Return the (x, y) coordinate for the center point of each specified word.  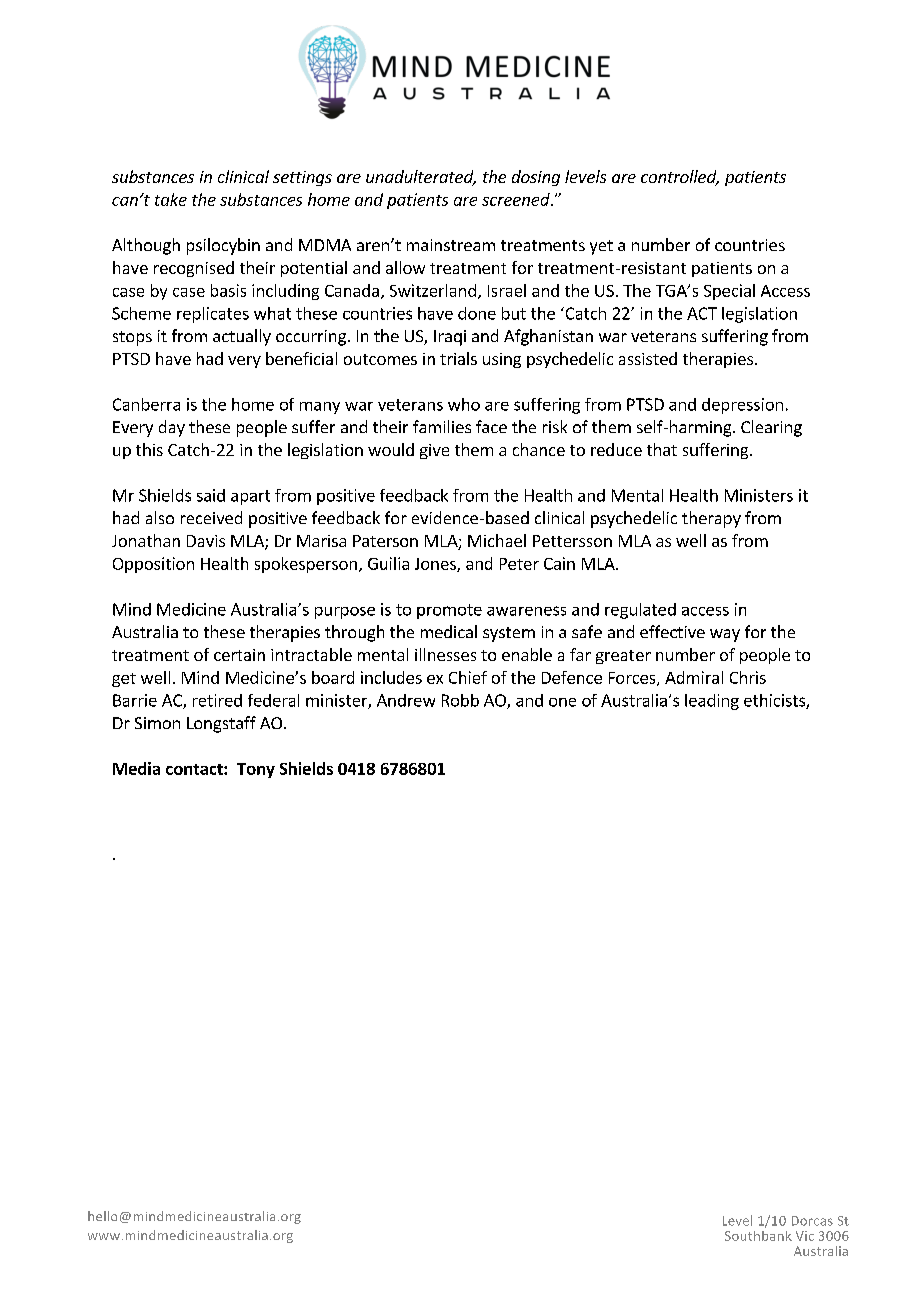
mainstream (451, 245)
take (171, 199)
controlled (680, 178)
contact (195, 769)
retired (217, 700)
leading (712, 702)
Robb (460, 700)
